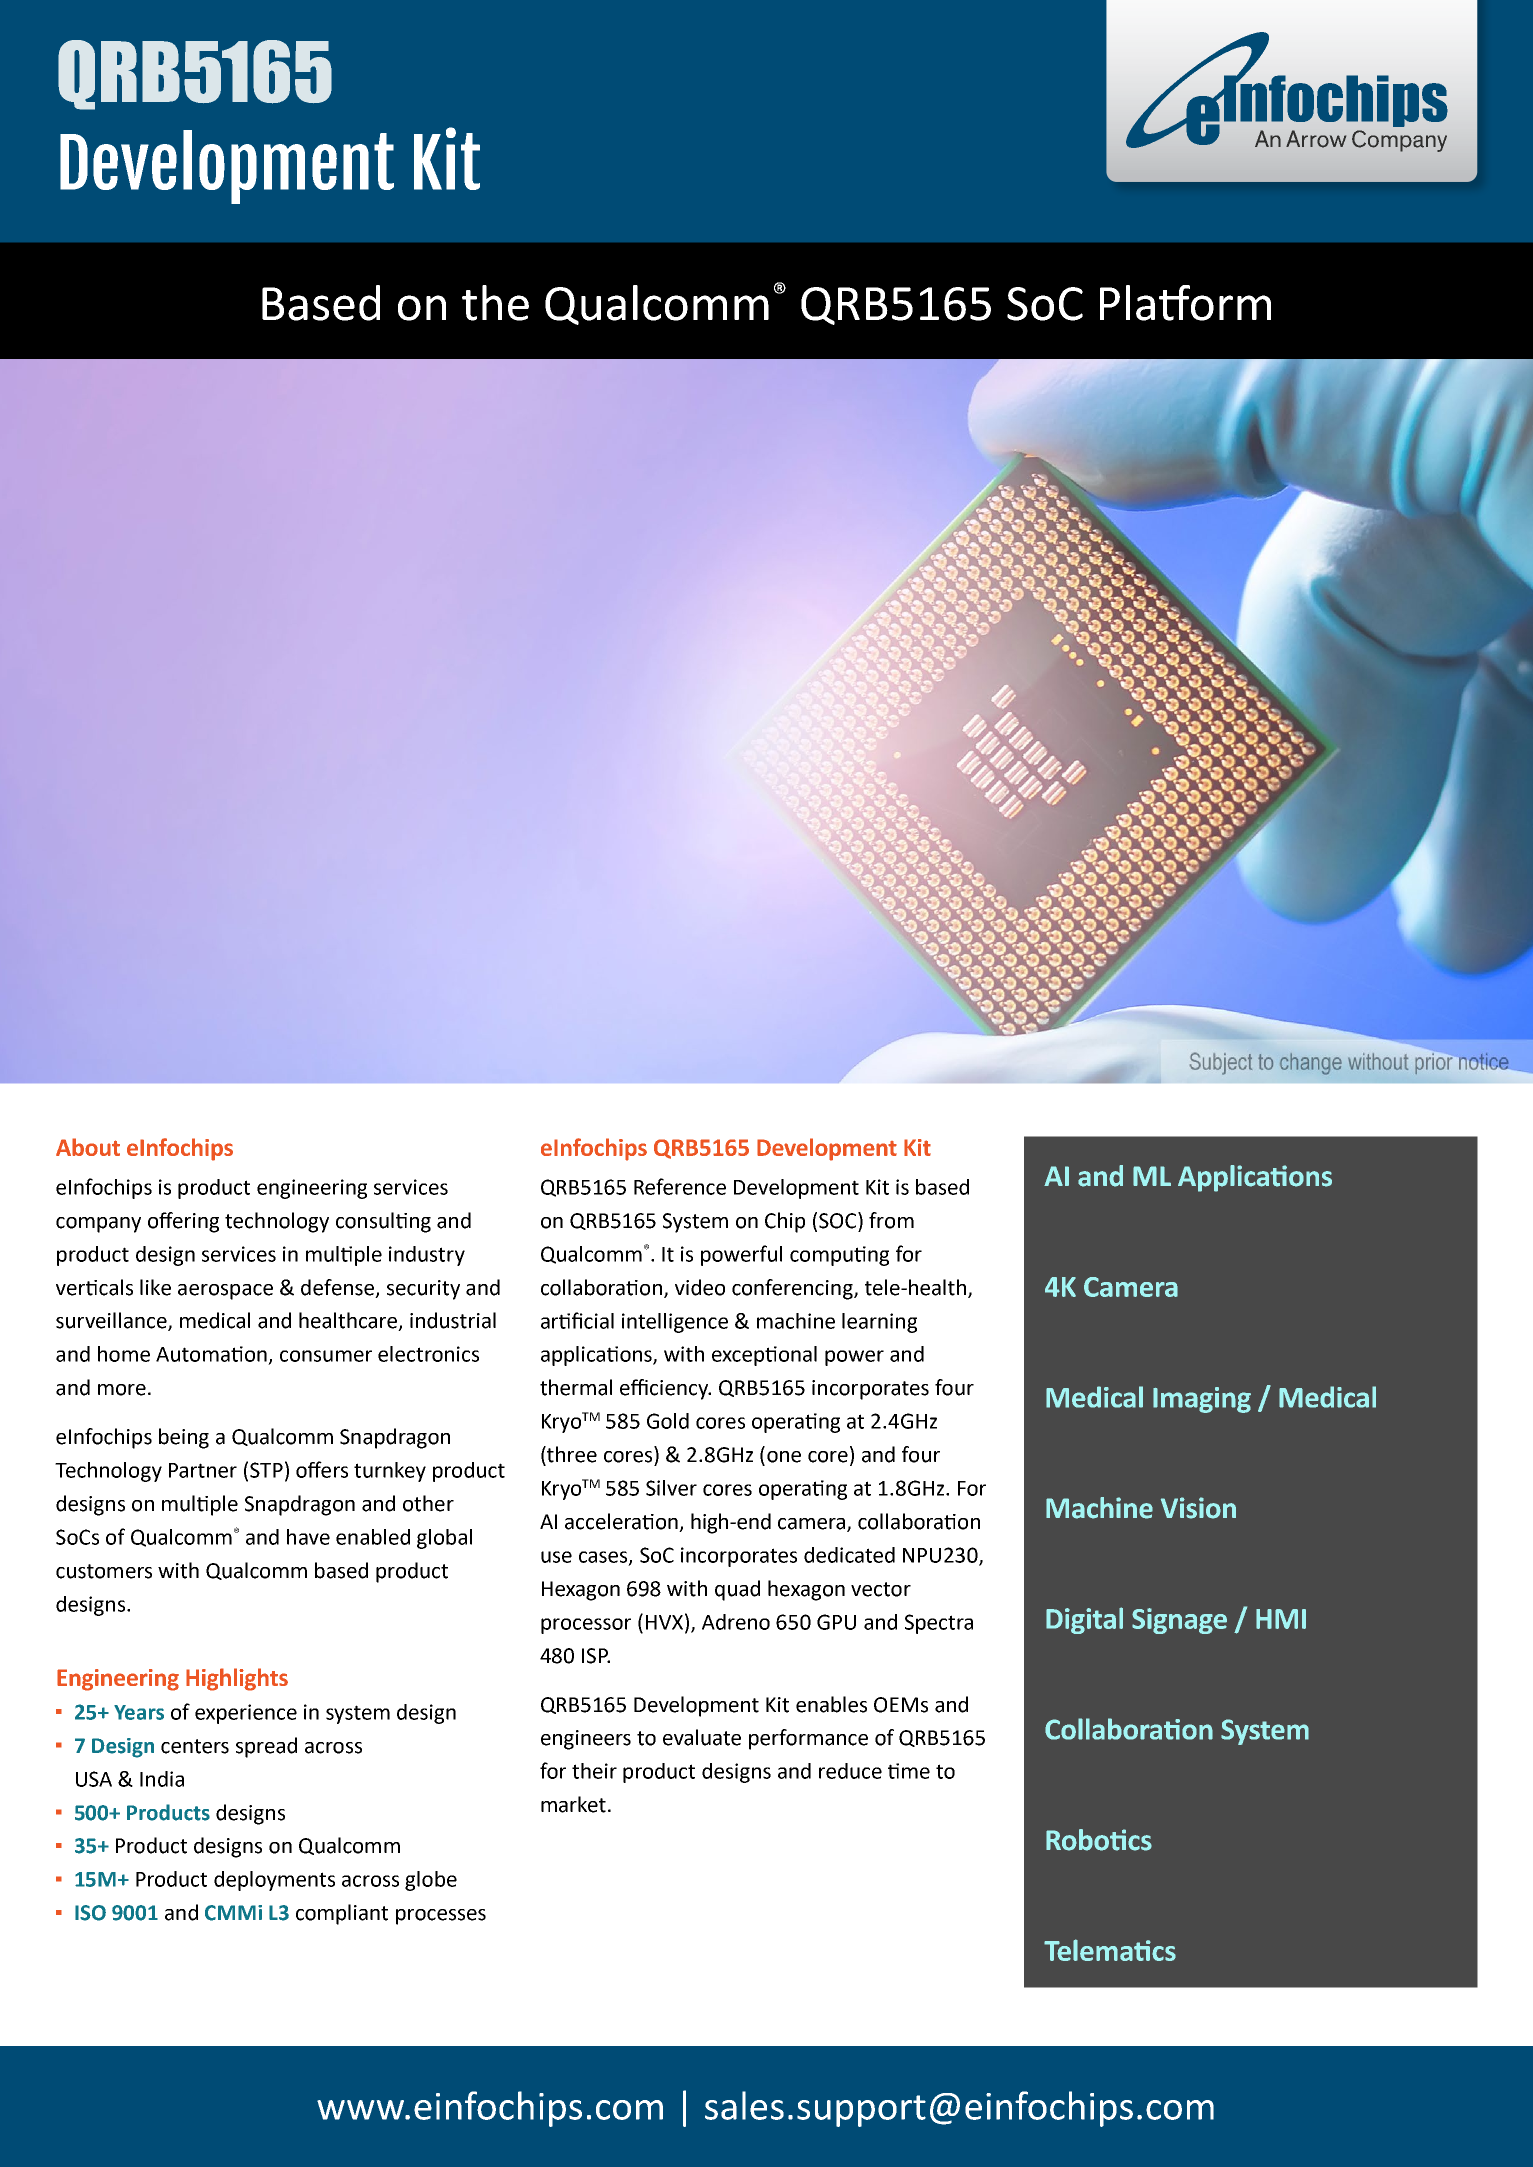 The image size is (1533, 2167). Describe the element at coordinates (1202, 1400) in the image. I see `Imaging` at that location.
